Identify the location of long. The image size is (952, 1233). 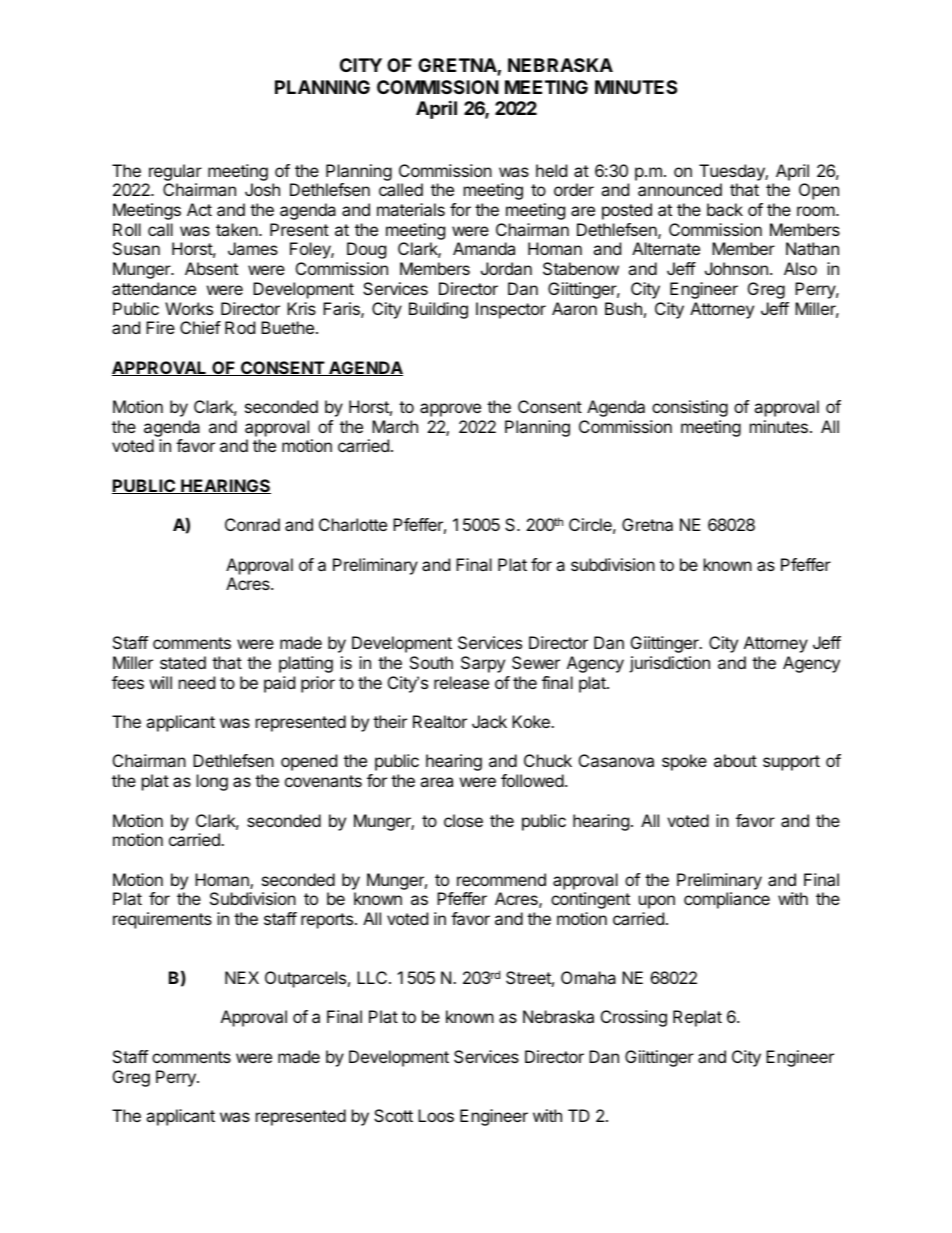
(212, 782).
